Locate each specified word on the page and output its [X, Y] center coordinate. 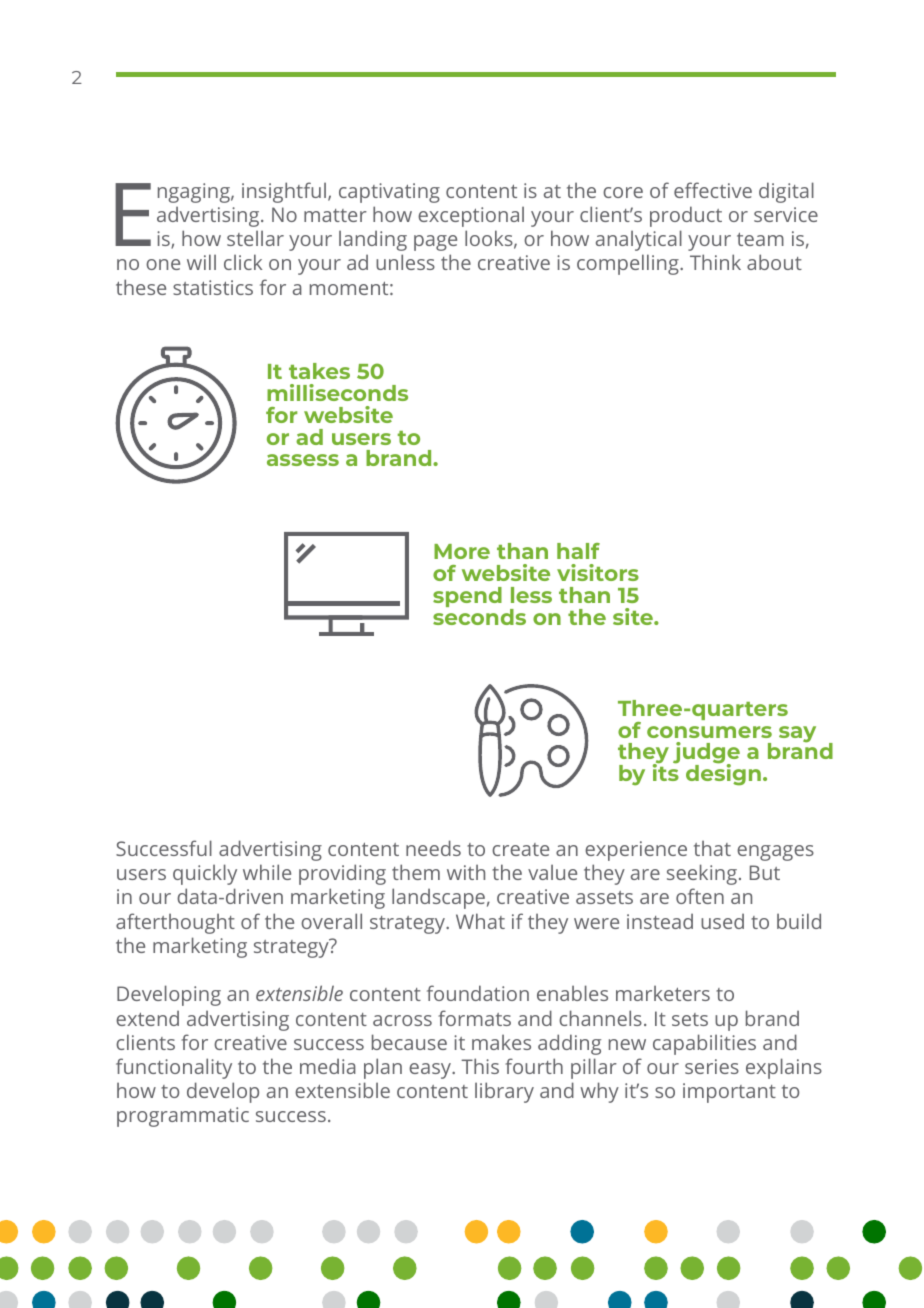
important [729, 1093]
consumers [709, 732]
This [480, 1066]
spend [467, 597]
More [462, 551]
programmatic [183, 1117]
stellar [255, 238]
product [686, 216]
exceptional [471, 216]
